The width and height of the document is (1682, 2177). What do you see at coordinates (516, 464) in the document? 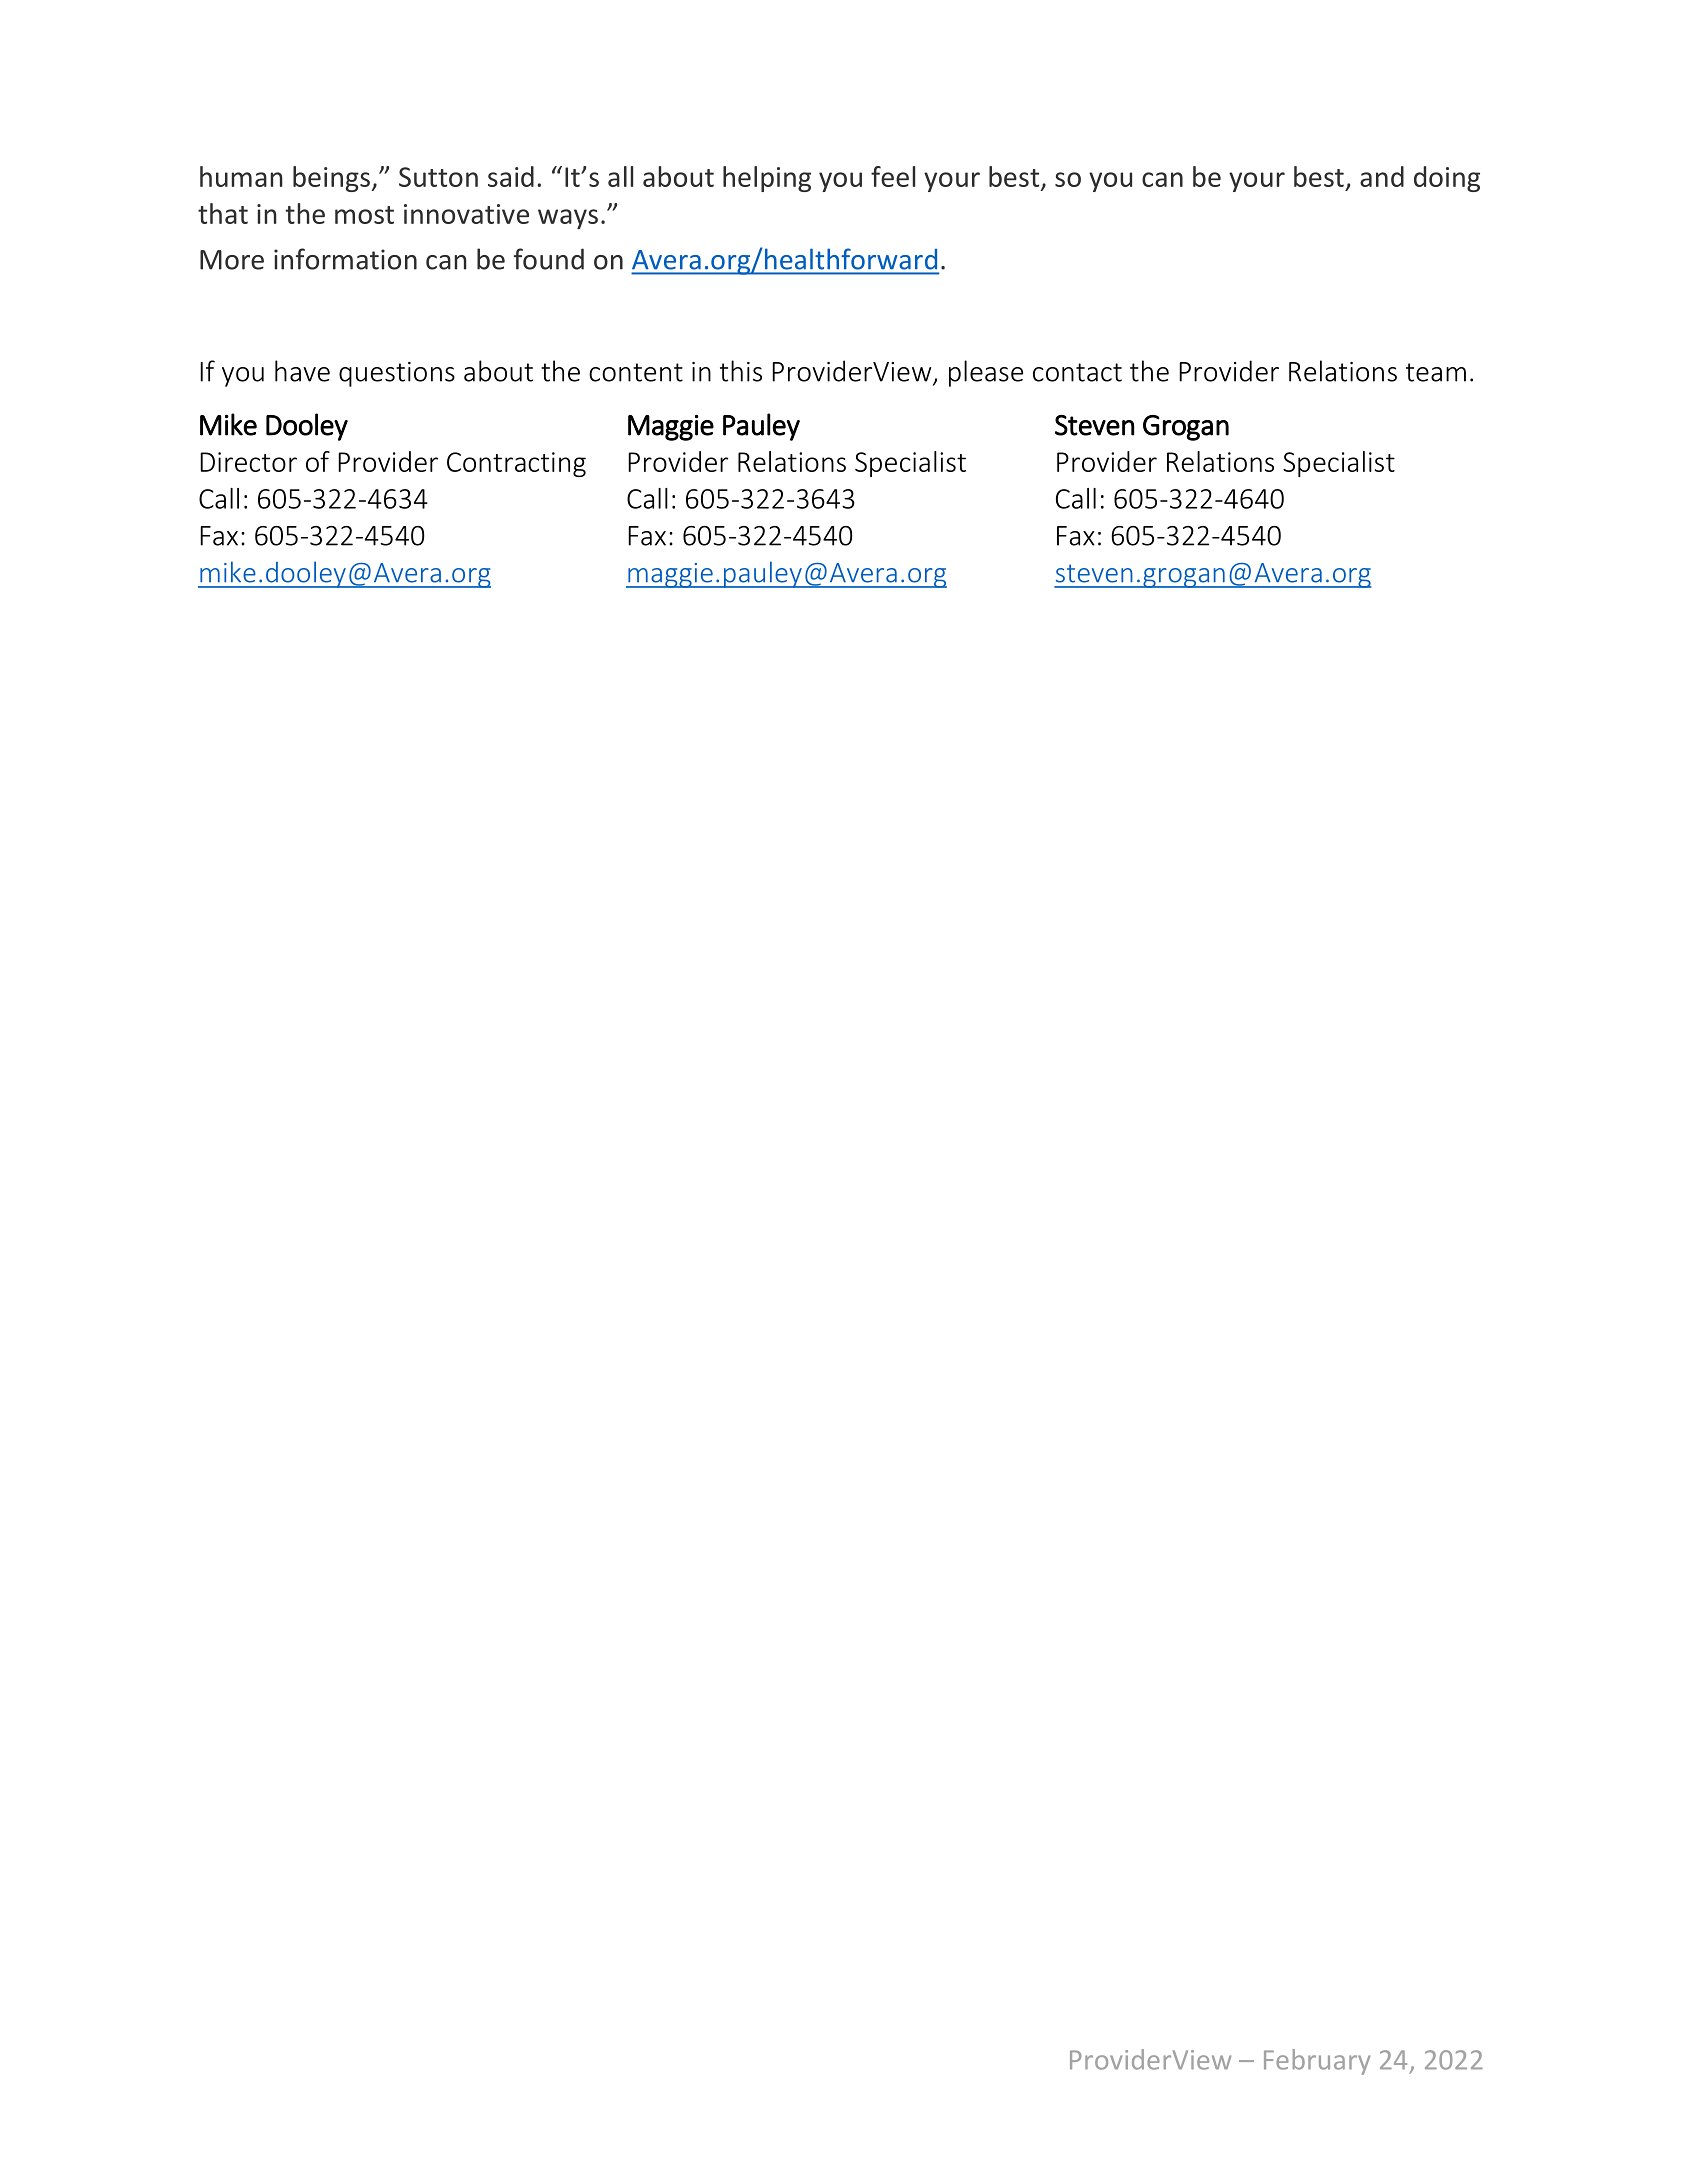
I see `Contracting` at bounding box center [516, 464].
